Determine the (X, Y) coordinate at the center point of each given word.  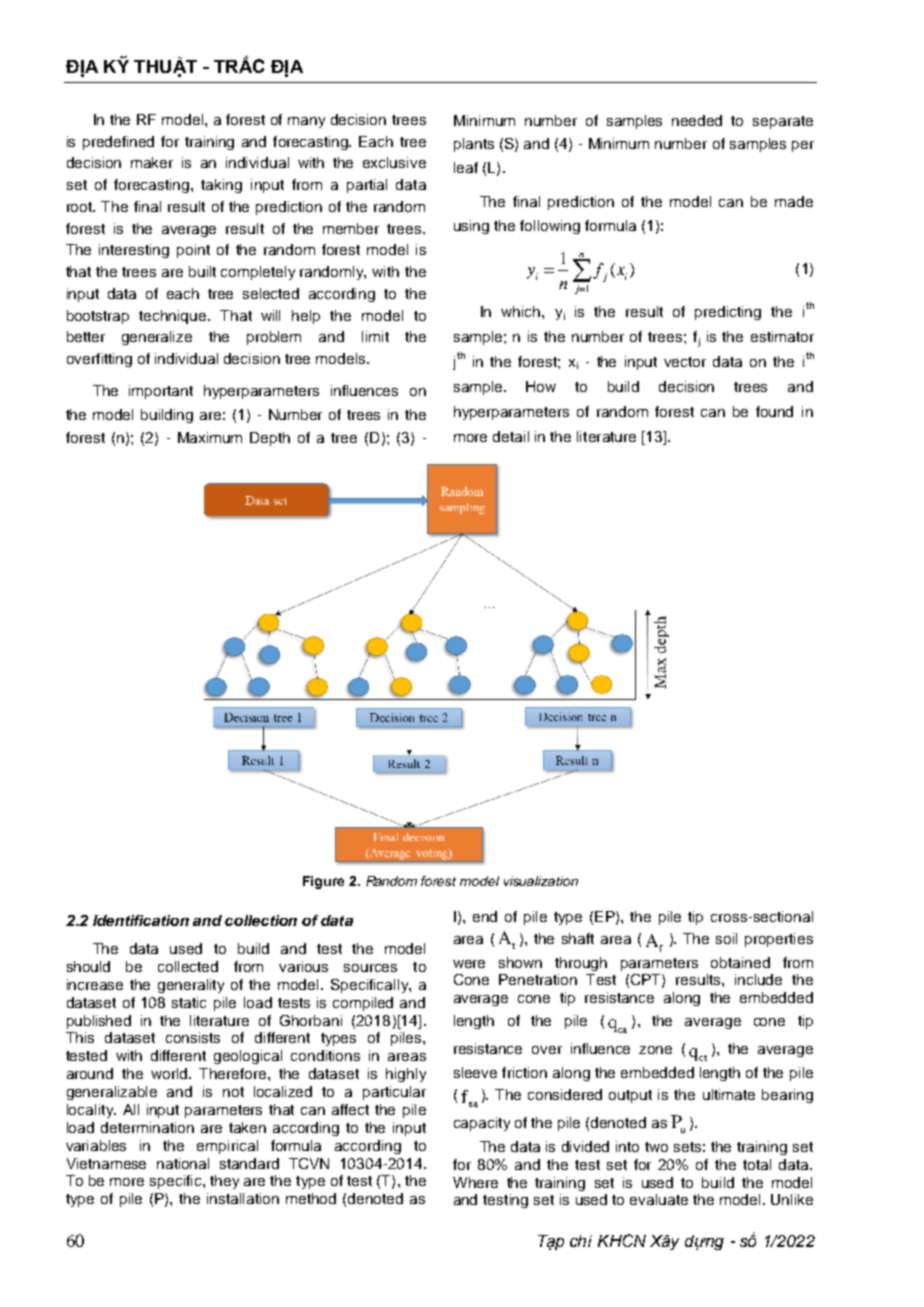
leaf (466, 167)
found (774, 411)
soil (726, 938)
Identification (141, 920)
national (183, 1163)
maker (152, 162)
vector (685, 362)
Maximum (210, 437)
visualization (541, 881)
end (485, 916)
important (161, 392)
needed (697, 120)
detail (511, 436)
